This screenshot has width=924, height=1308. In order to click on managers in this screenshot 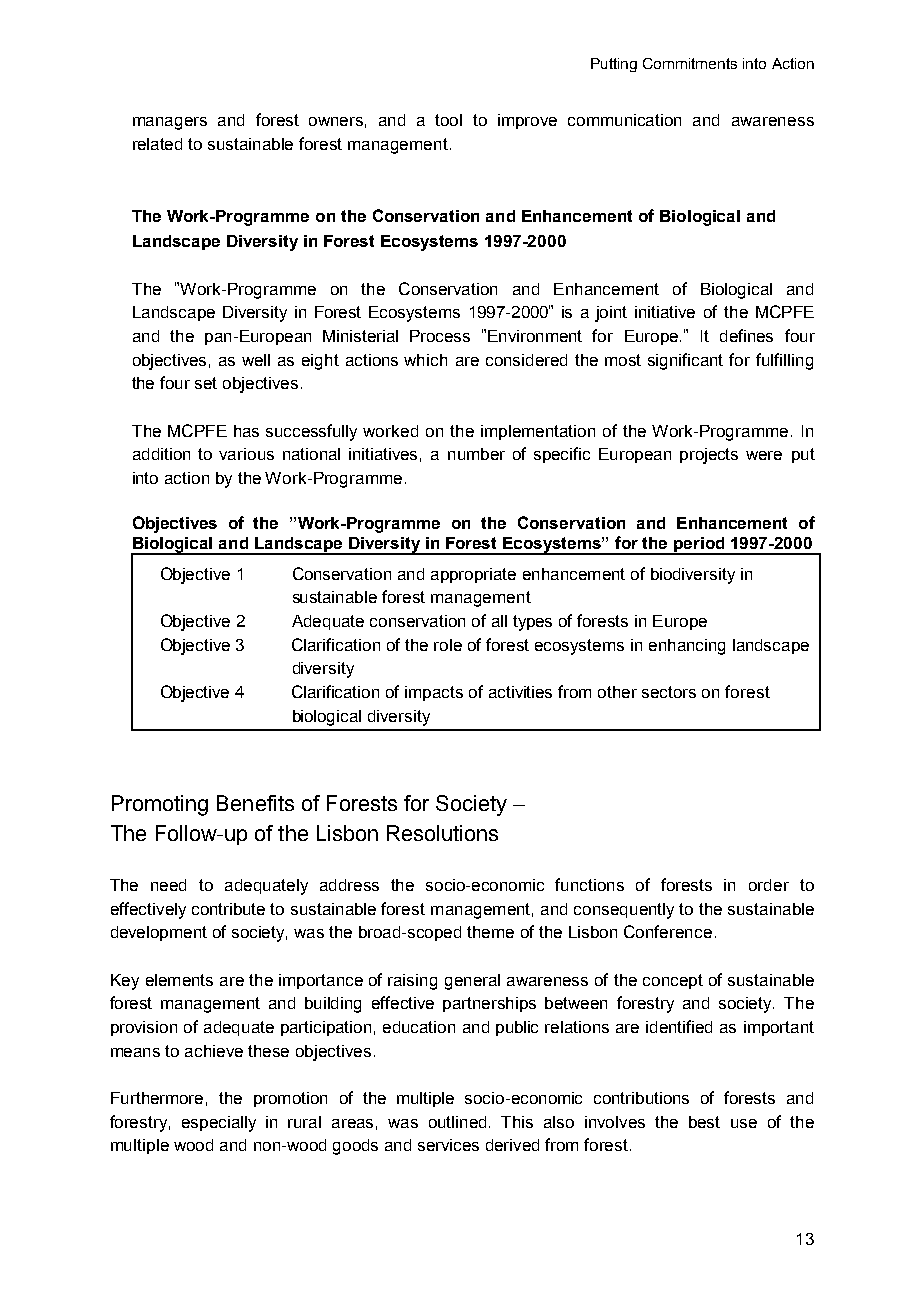, I will do `click(170, 123)`.
